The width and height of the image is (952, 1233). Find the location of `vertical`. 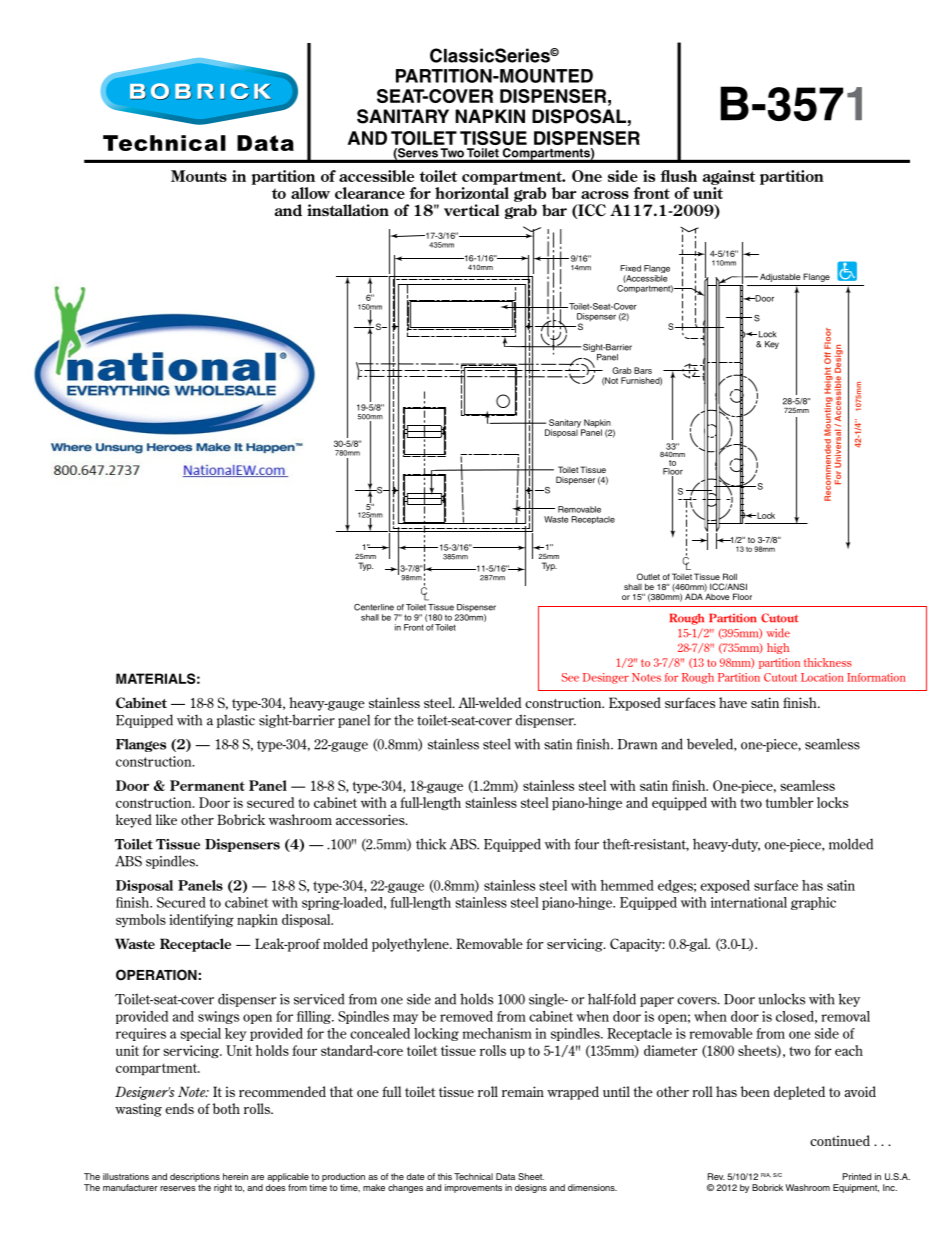

vertical is located at coordinates (471, 210).
